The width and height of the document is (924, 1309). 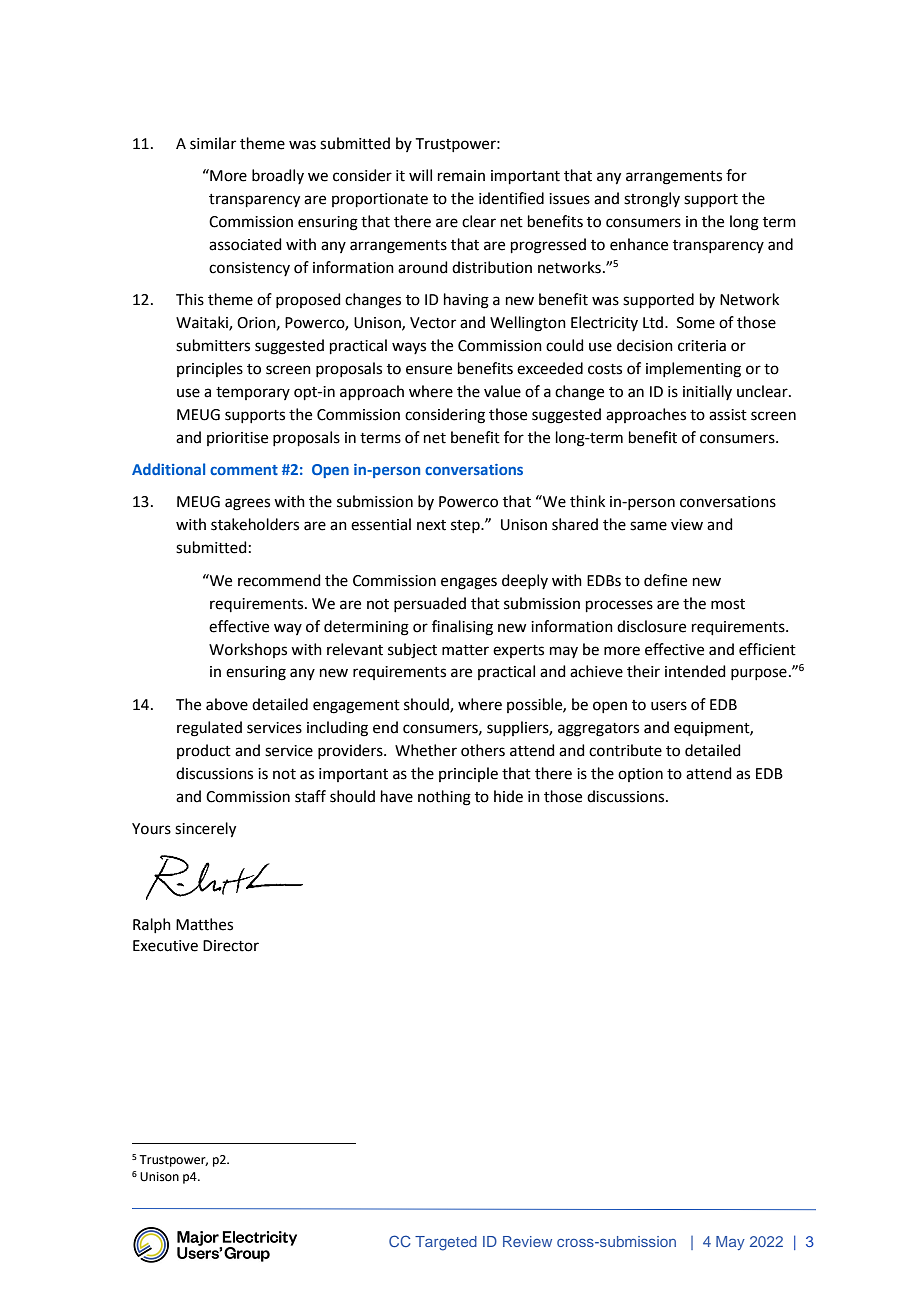 What do you see at coordinates (231, 946) in the document?
I see `Director` at bounding box center [231, 946].
